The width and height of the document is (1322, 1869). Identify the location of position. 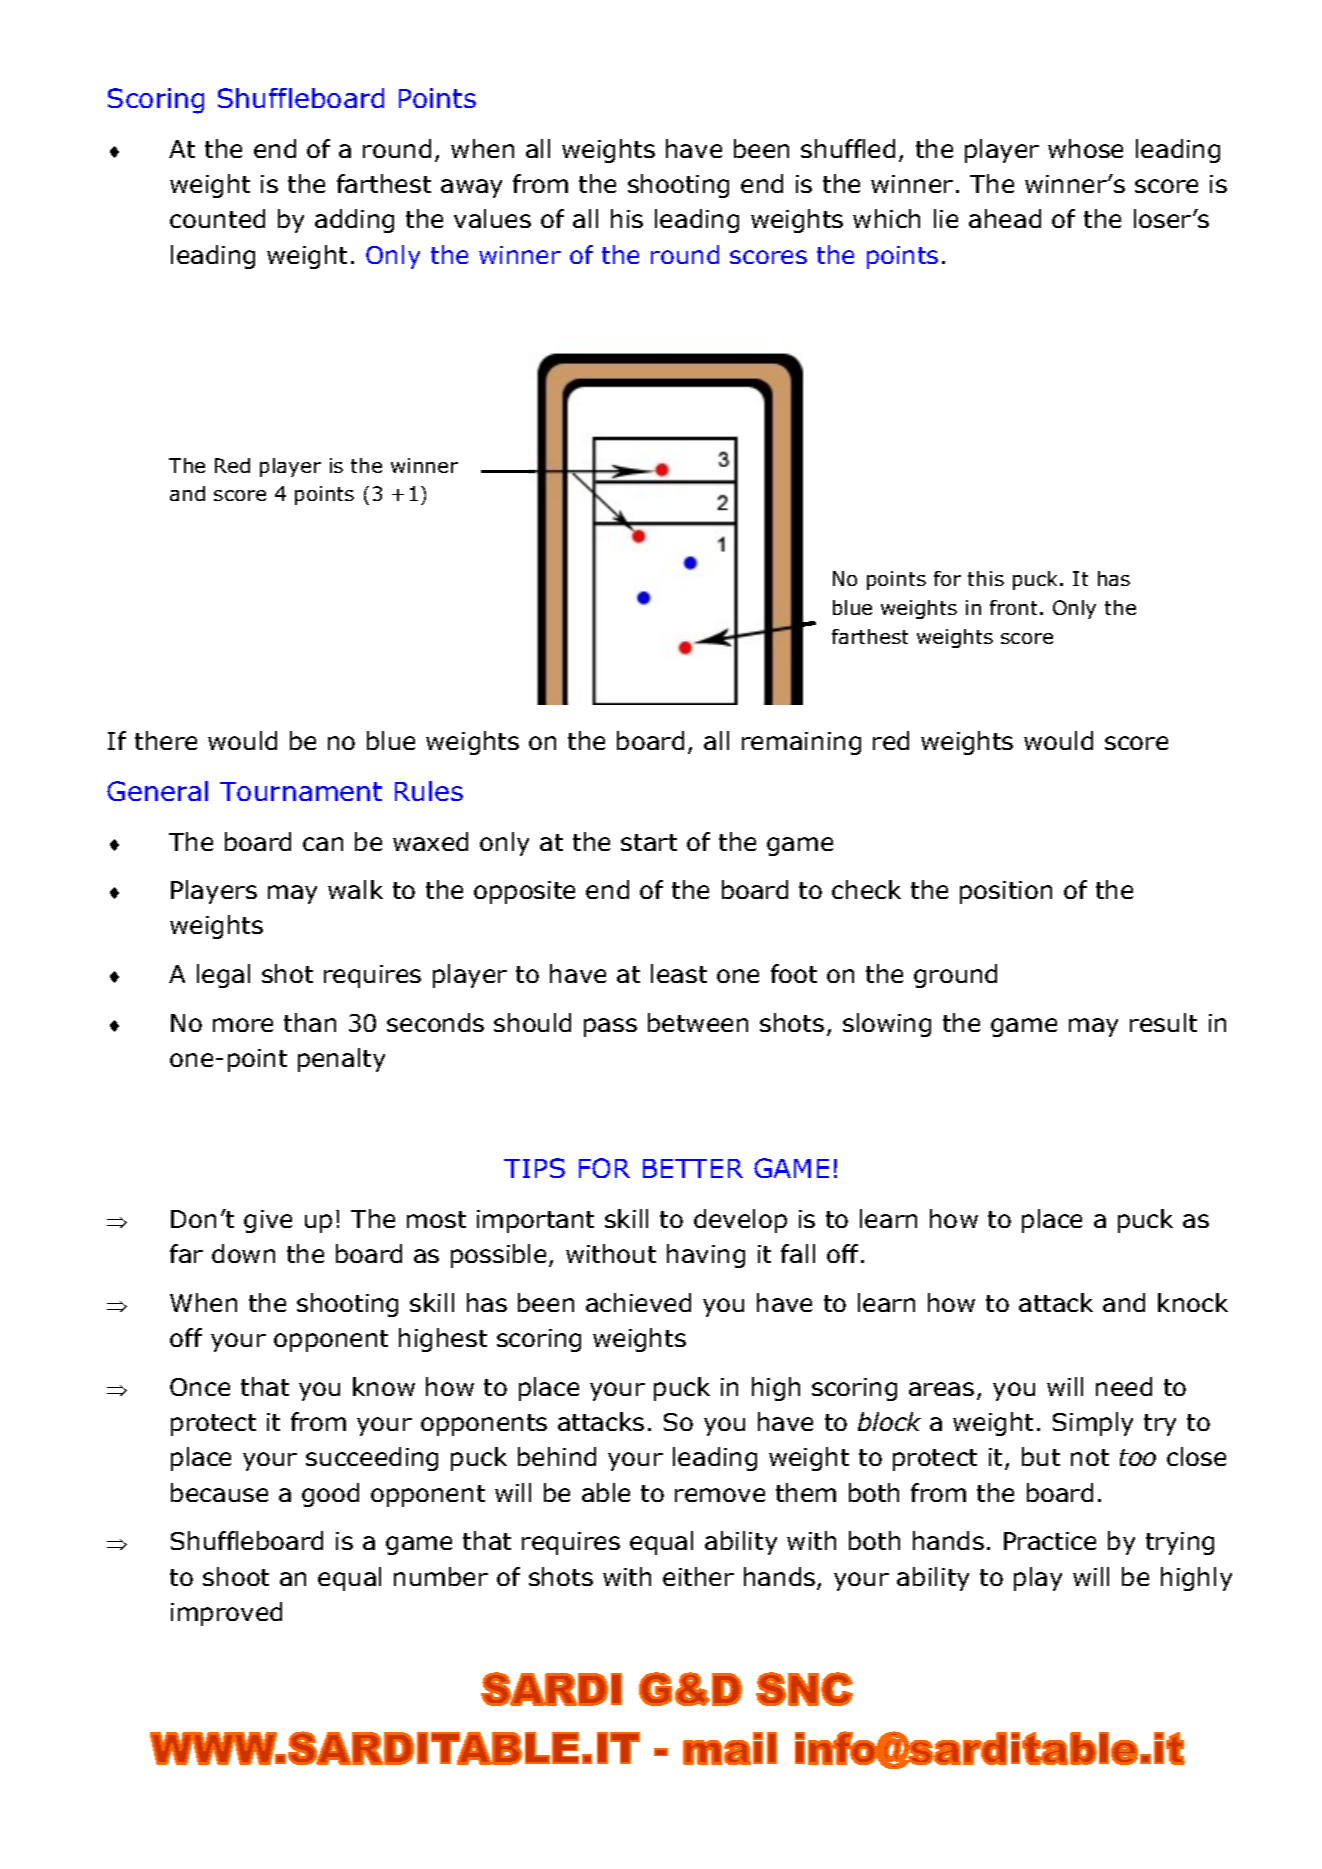
(1006, 892).
